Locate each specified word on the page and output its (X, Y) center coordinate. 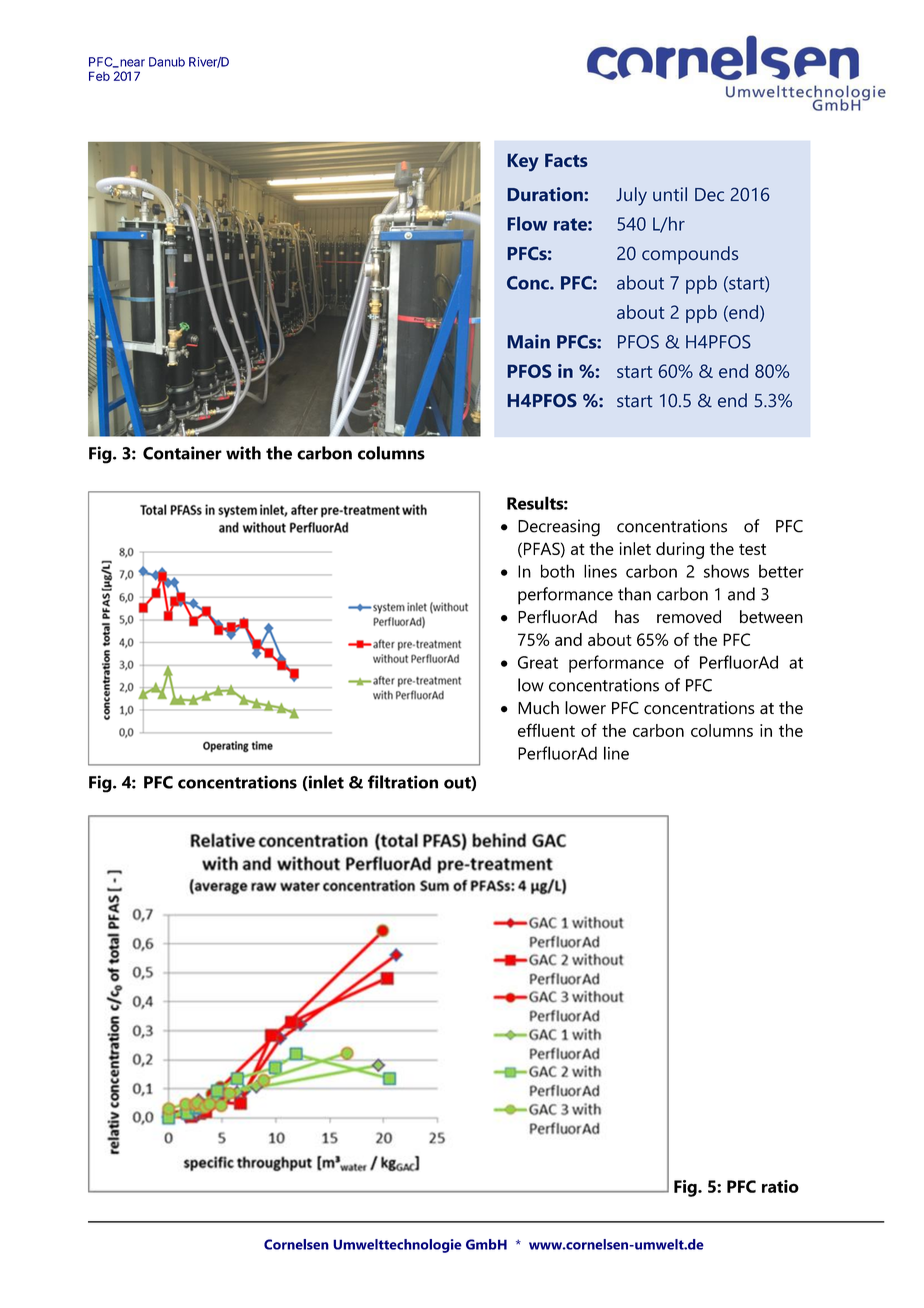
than (634, 594)
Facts (566, 160)
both (557, 571)
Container (182, 453)
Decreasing (559, 528)
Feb (99, 76)
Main (528, 341)
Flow (527, 223)
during (680, 550)
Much (538, 708)
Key (523, 162)
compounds (690, 255)
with (243, 453)
